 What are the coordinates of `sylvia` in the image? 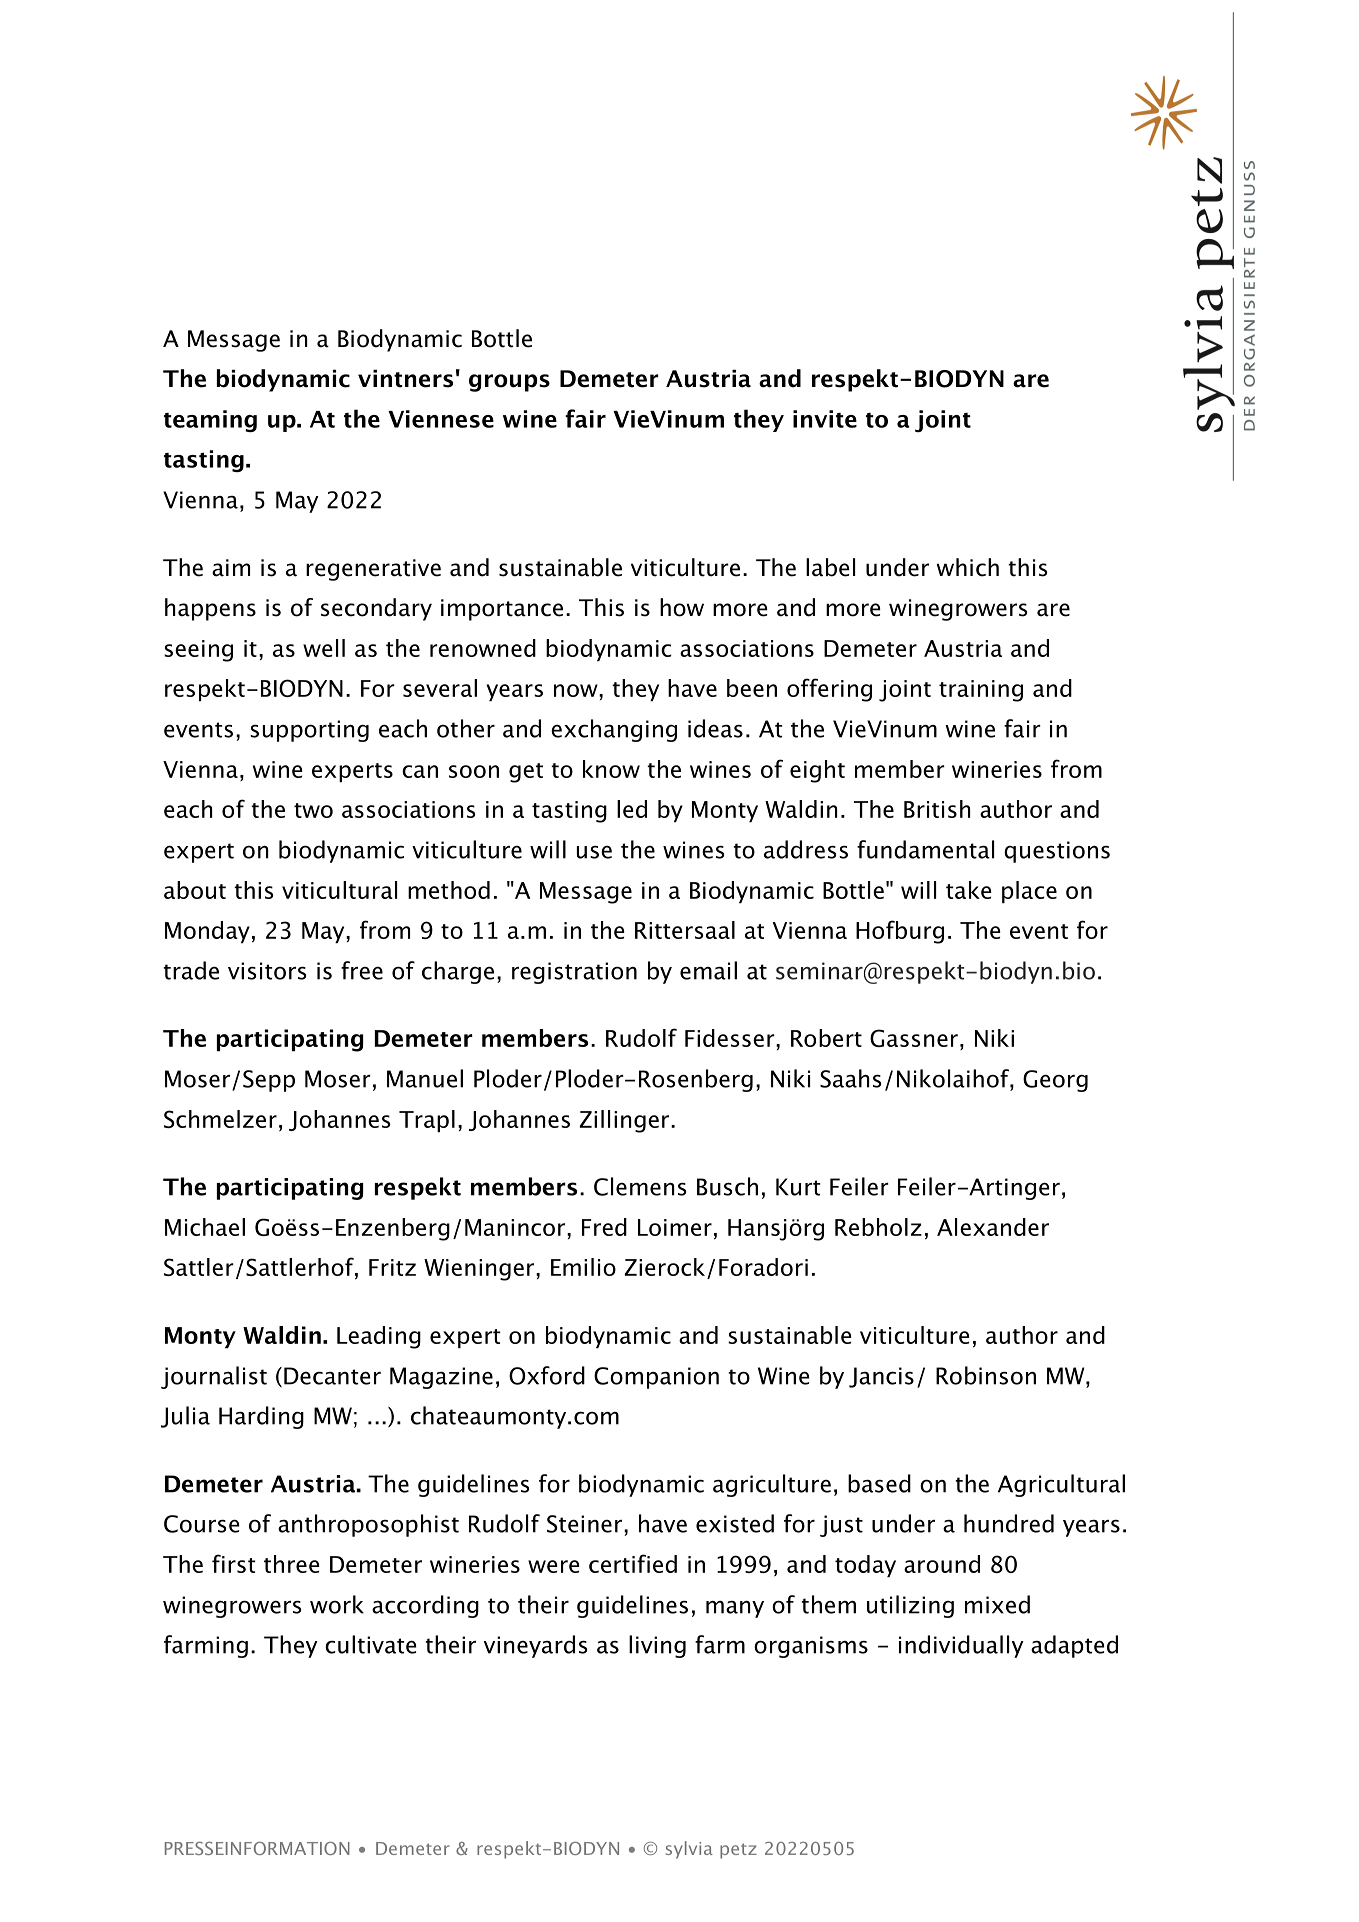 It's located at (689, 1850).
